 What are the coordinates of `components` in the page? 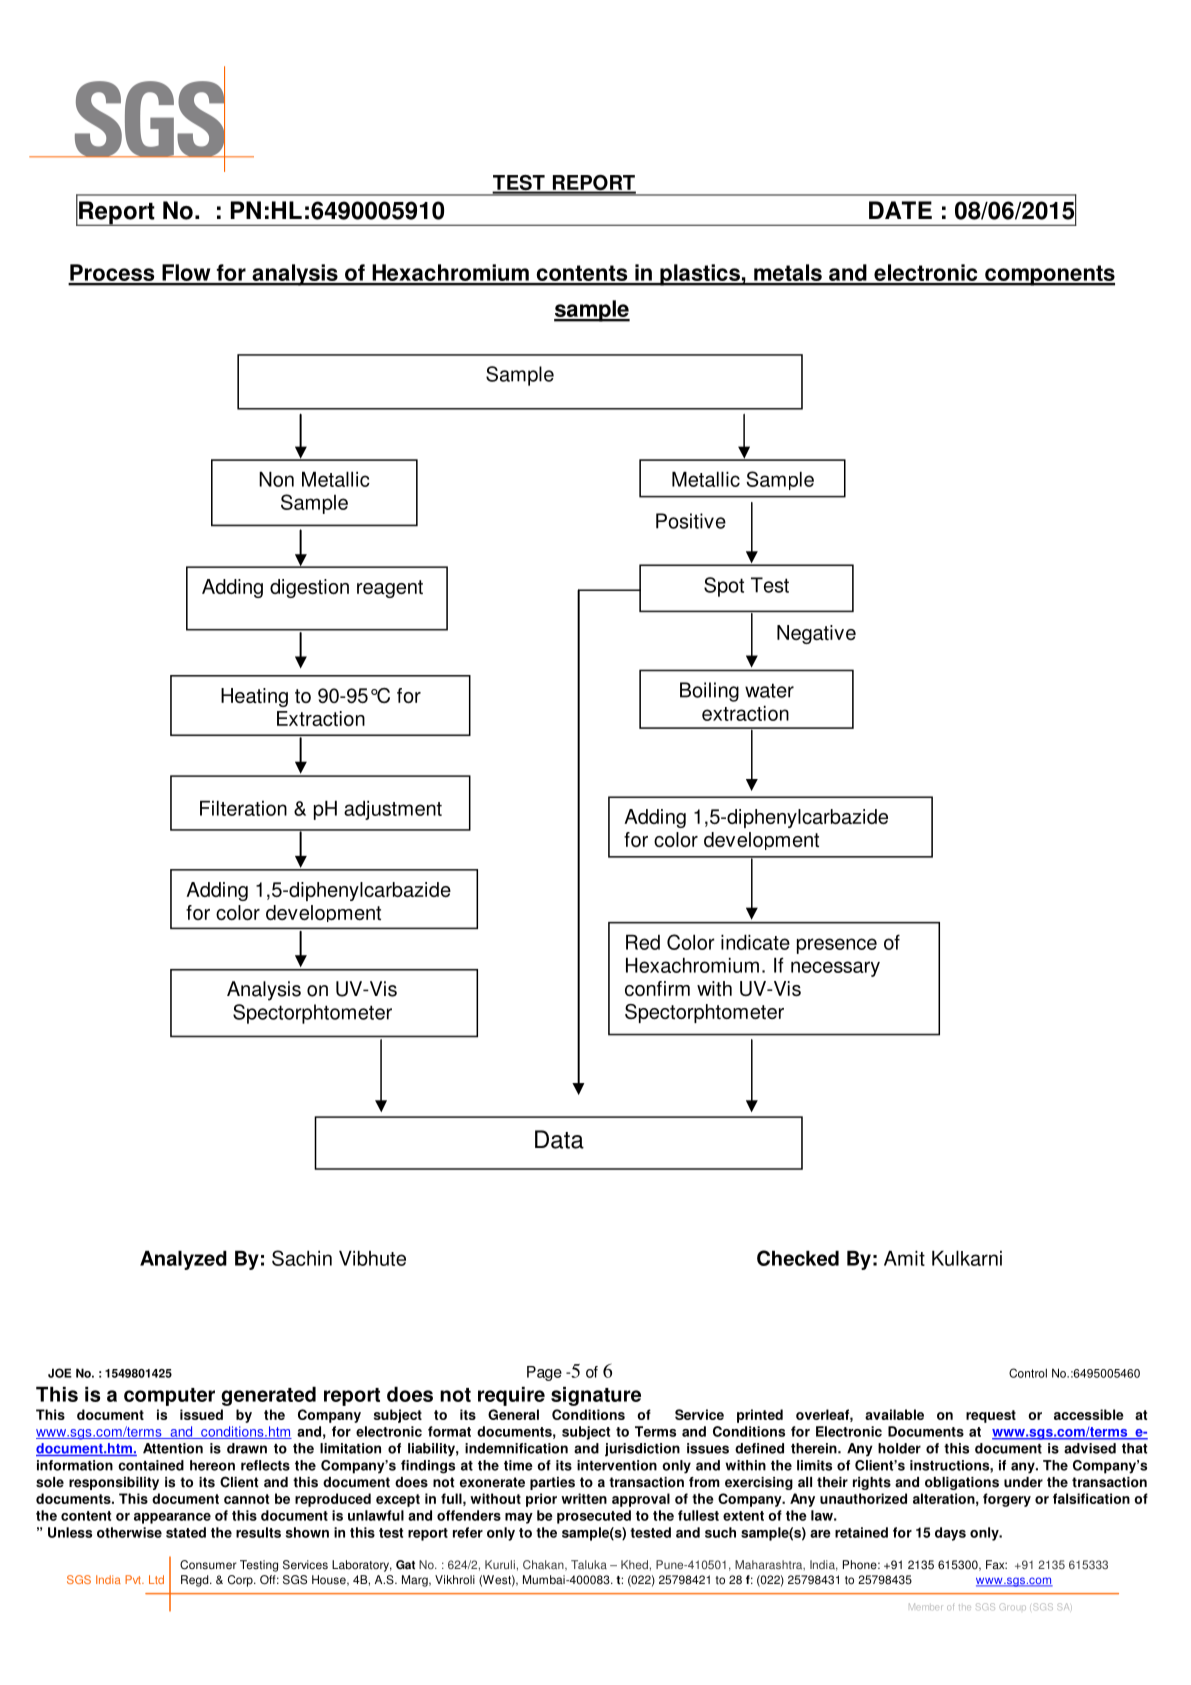 It's located at (1049, 275).
